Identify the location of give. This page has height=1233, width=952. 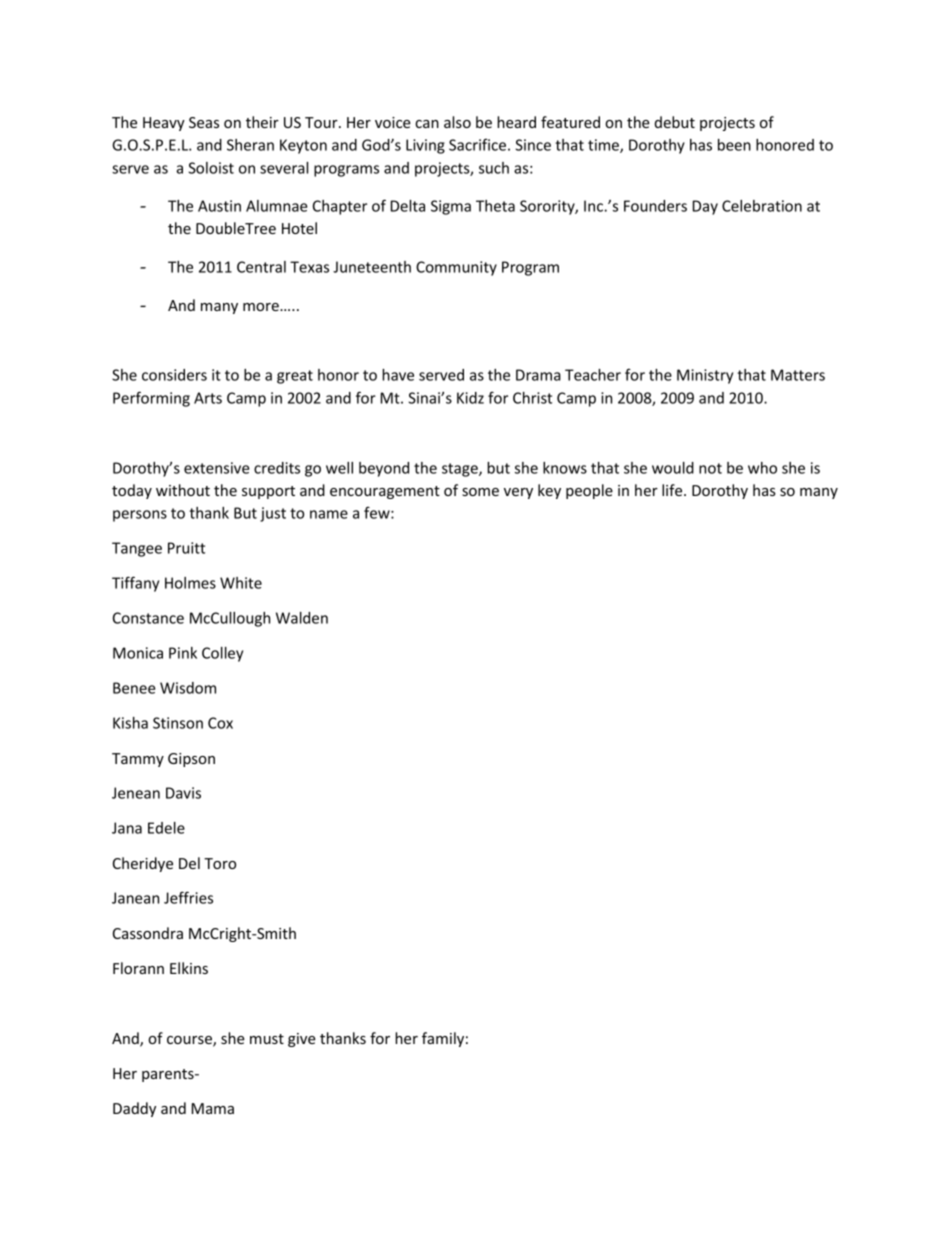
(302, 1040).
